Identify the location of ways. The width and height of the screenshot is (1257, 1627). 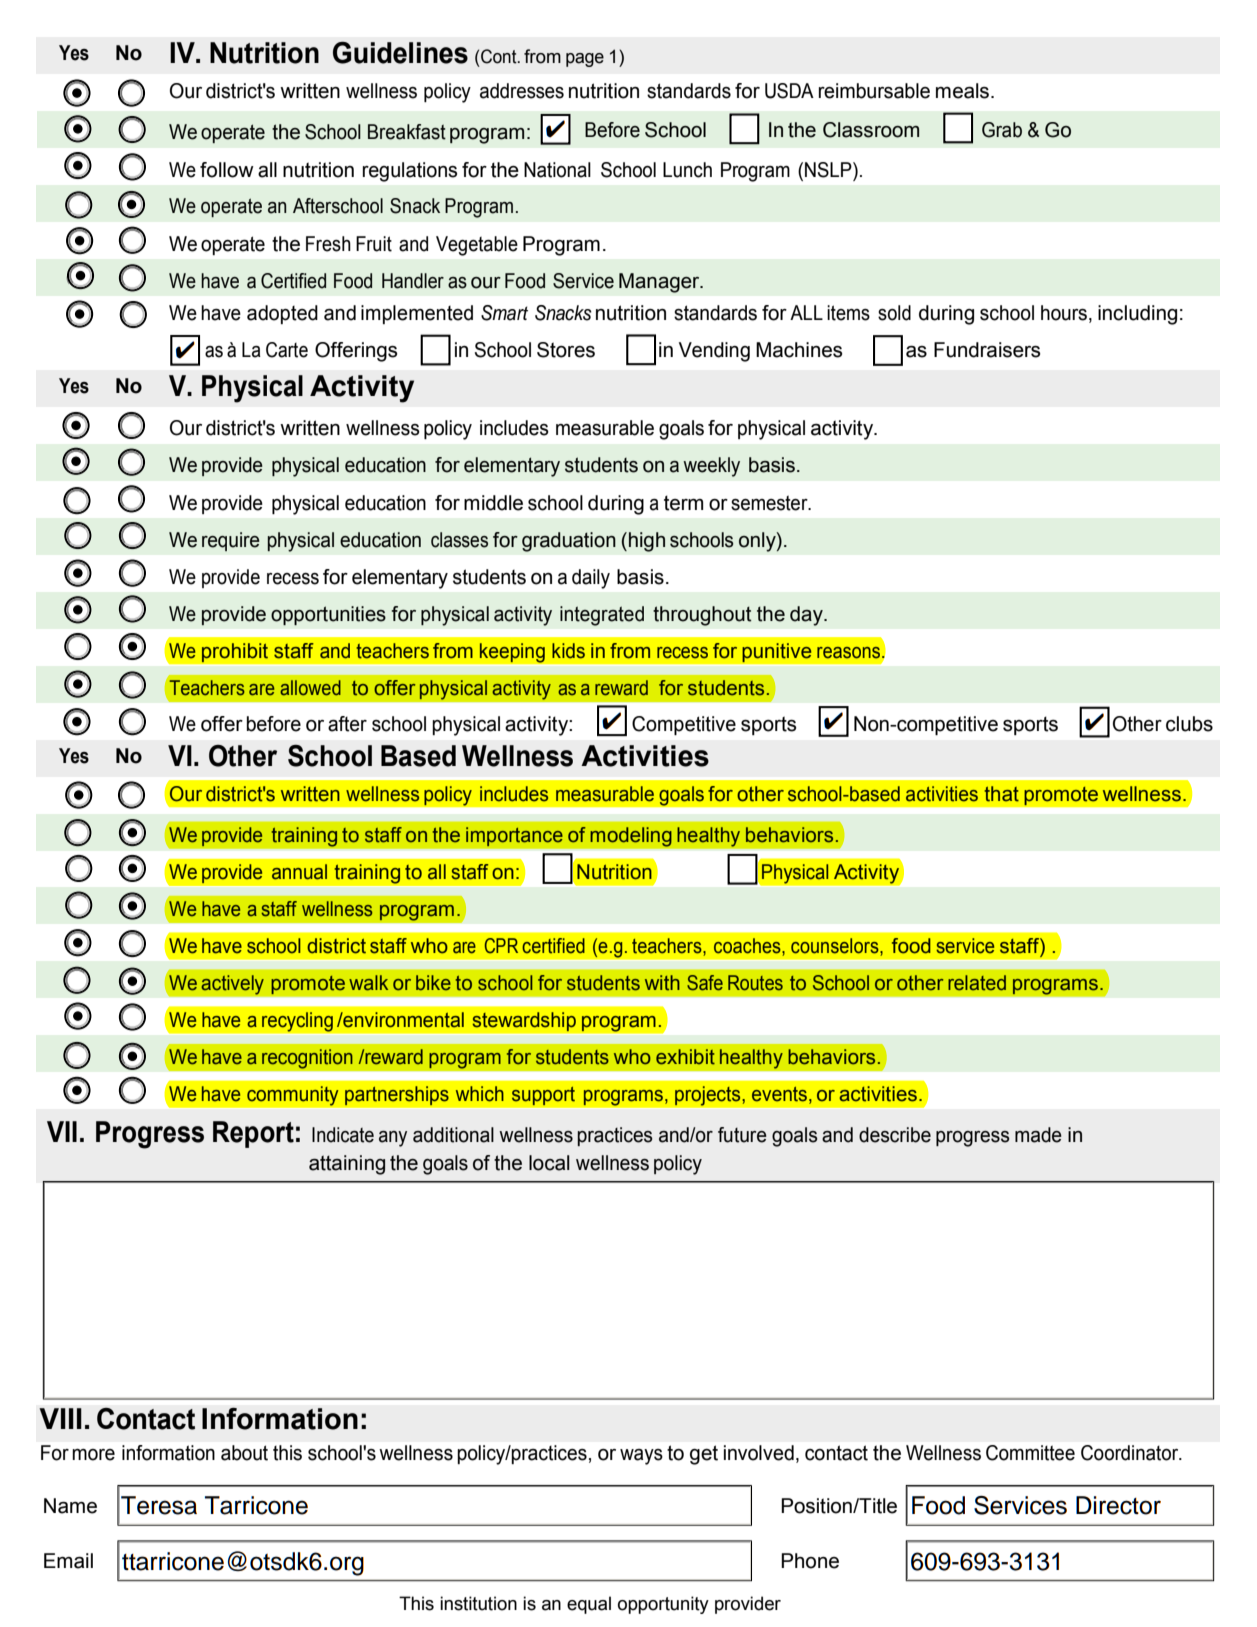
(641, 1457).
